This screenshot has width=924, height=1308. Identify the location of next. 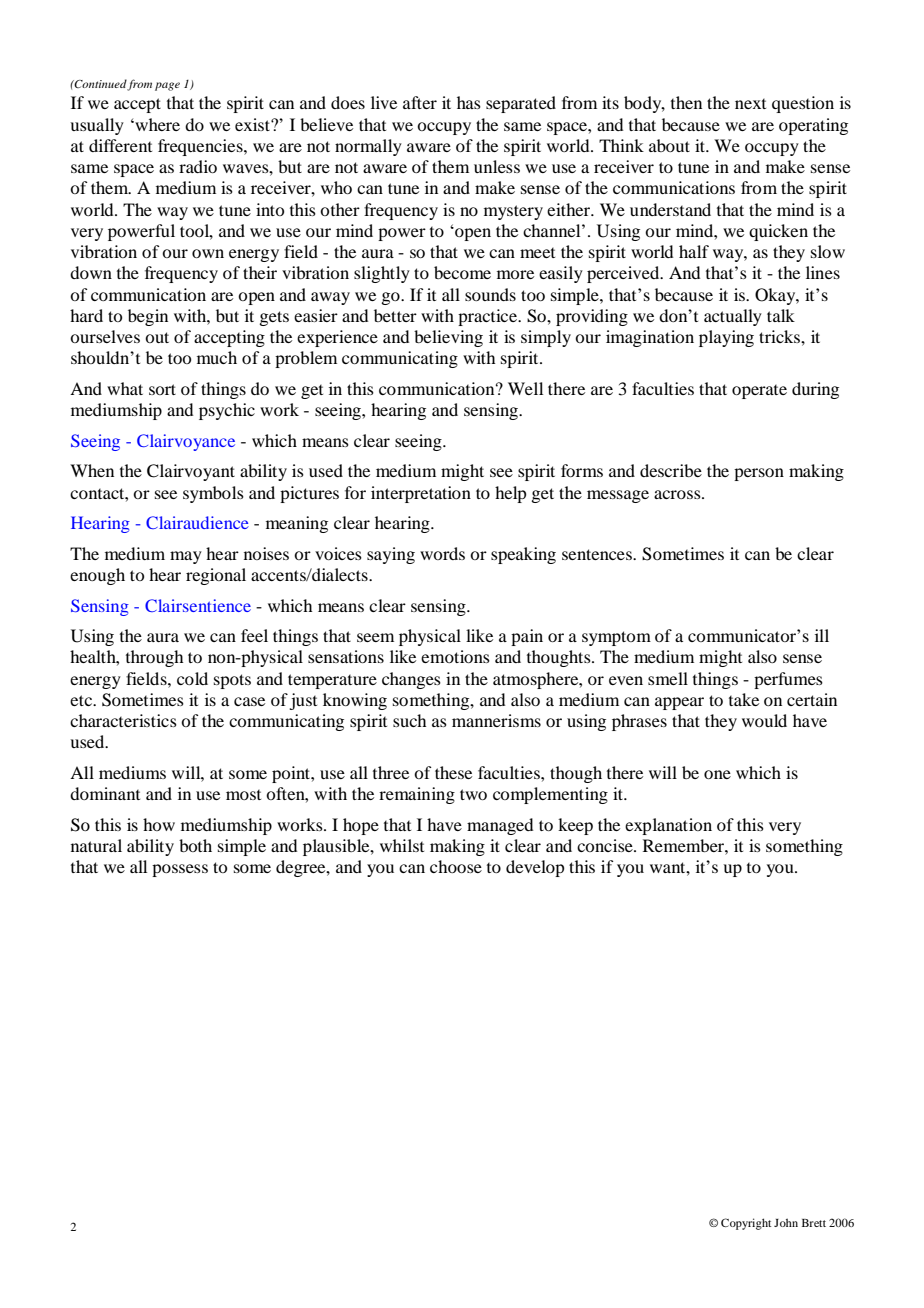
(750, 104).
